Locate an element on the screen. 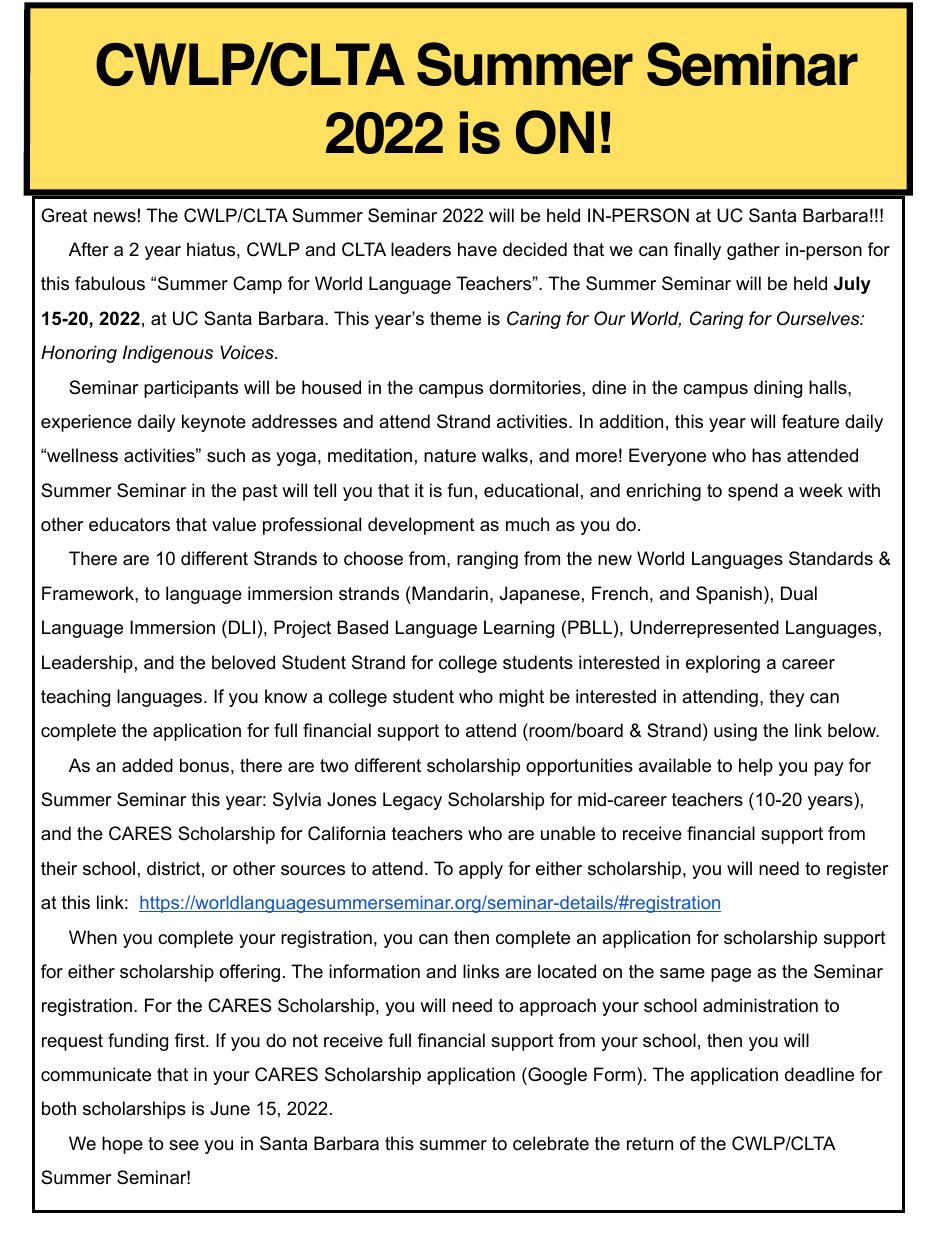 The width and height of the screenshot is (952, 1233). news is located at coordinates (115, 217).
